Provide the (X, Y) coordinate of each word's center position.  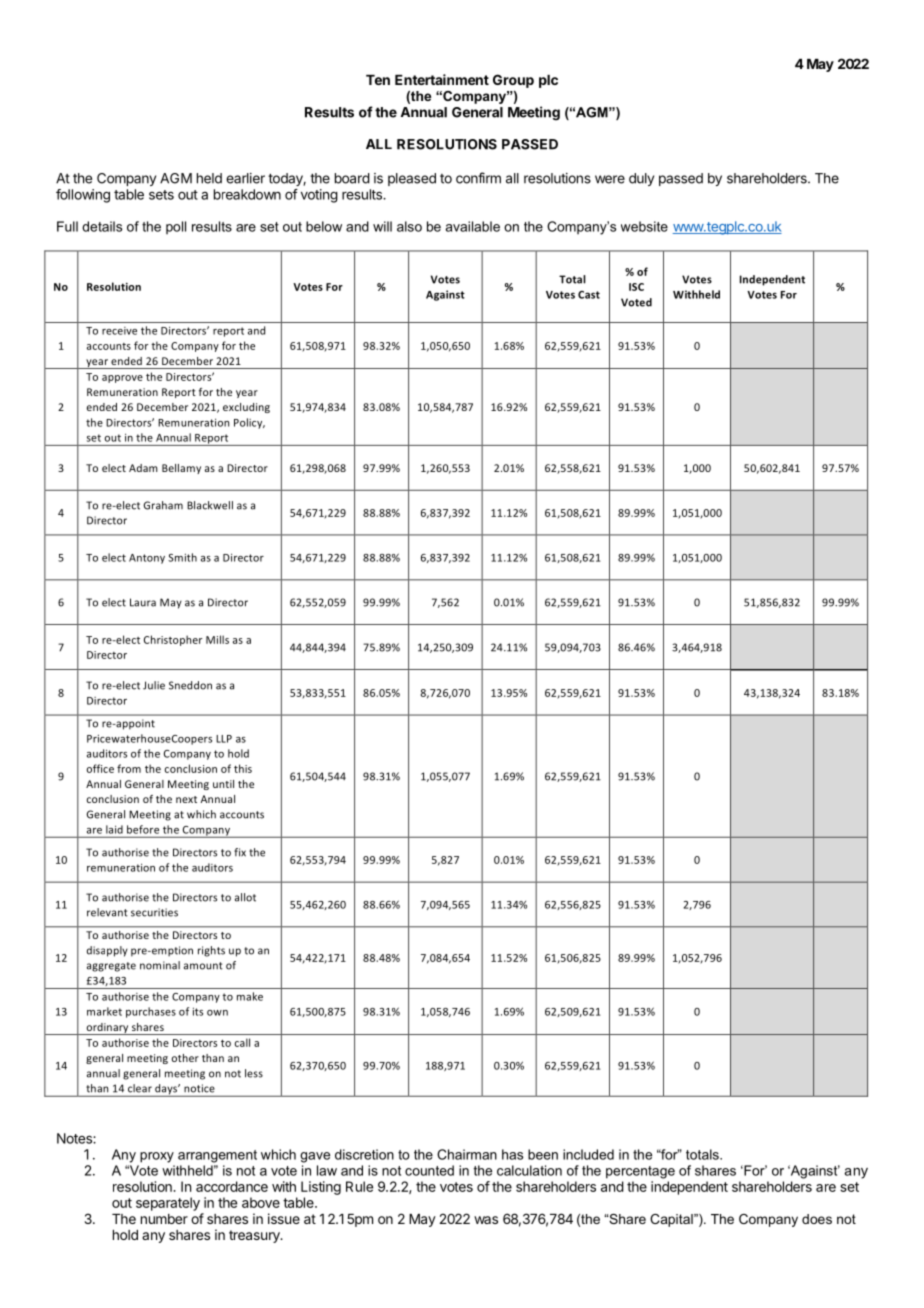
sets (161, 195)
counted (429, 1170)
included (588, 1154)
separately (168, 1204)
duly (641, 179)
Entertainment (442, 79)
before (143, 829)
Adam (143, 468)
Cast (589, 295)
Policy (249, 423)
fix (240, 852)
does (817, 1219)
